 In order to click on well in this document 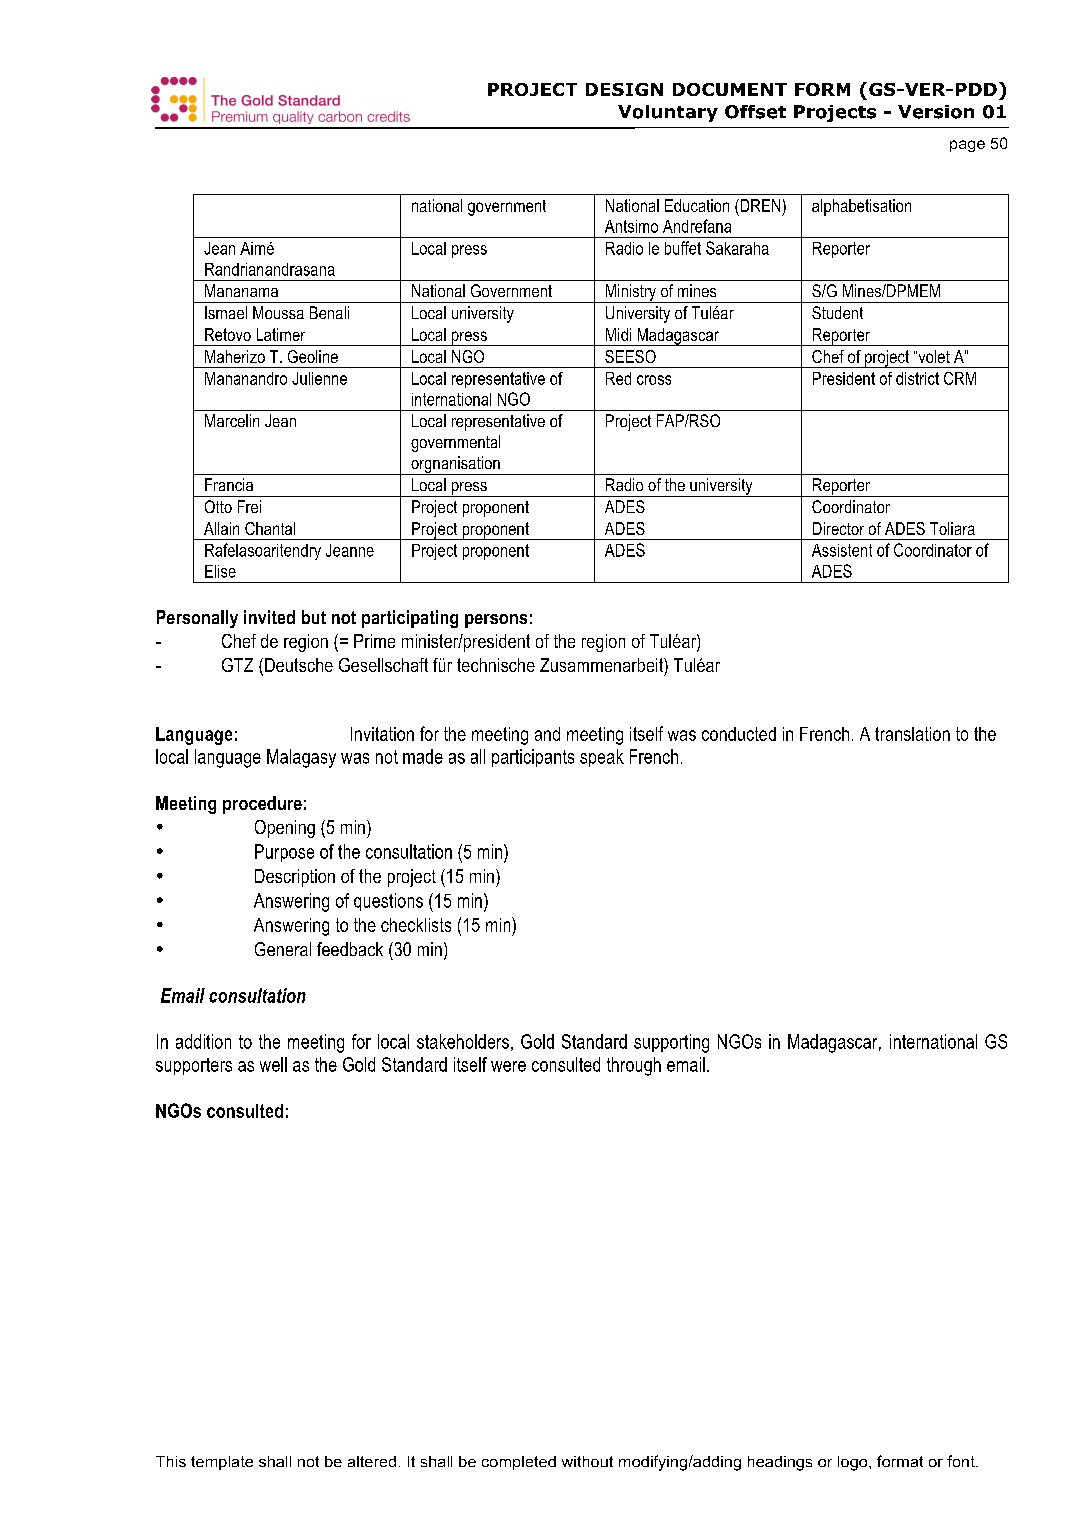, I will do `click(273, 1064)`.
